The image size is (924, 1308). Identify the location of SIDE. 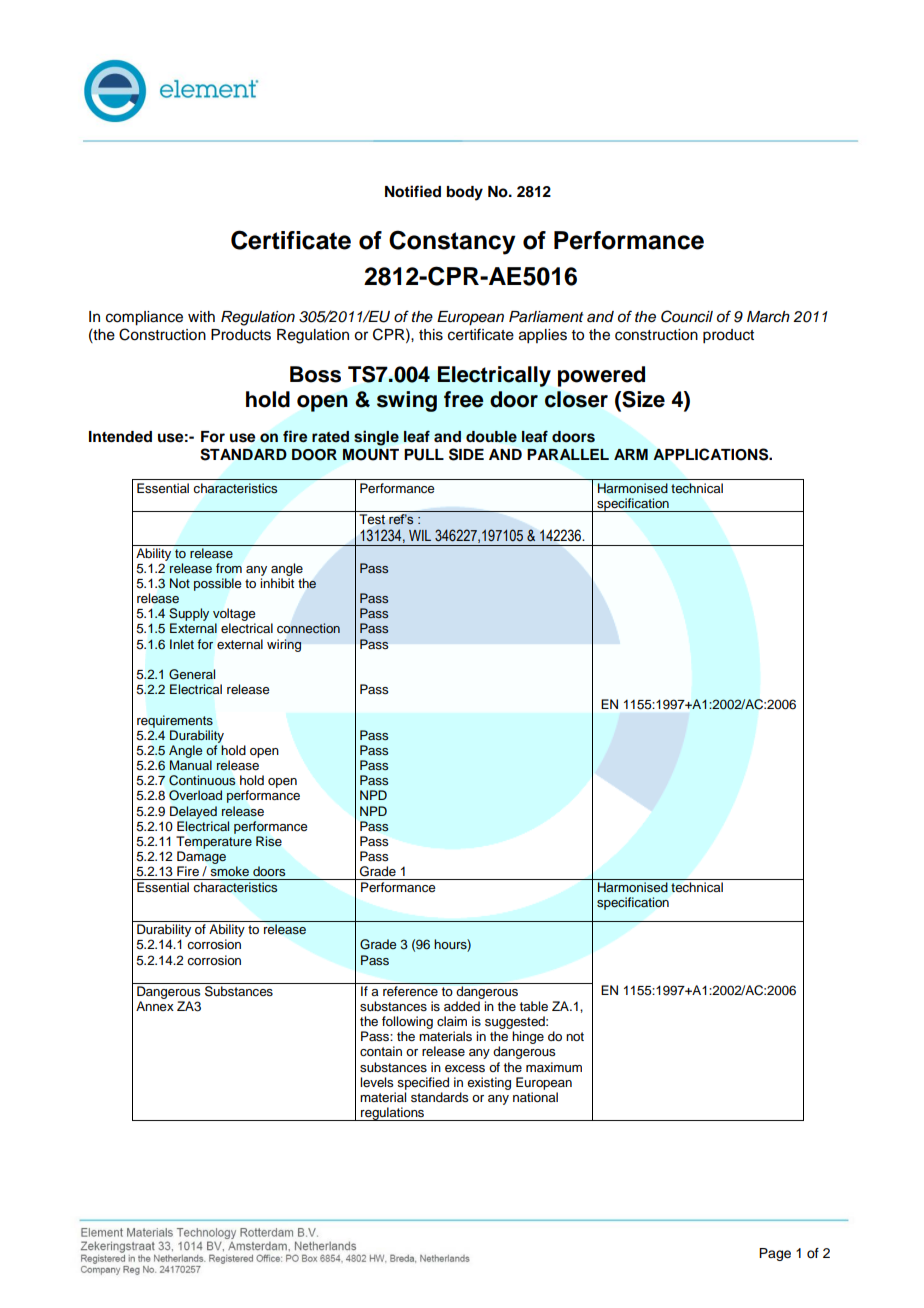
(466, 454).
